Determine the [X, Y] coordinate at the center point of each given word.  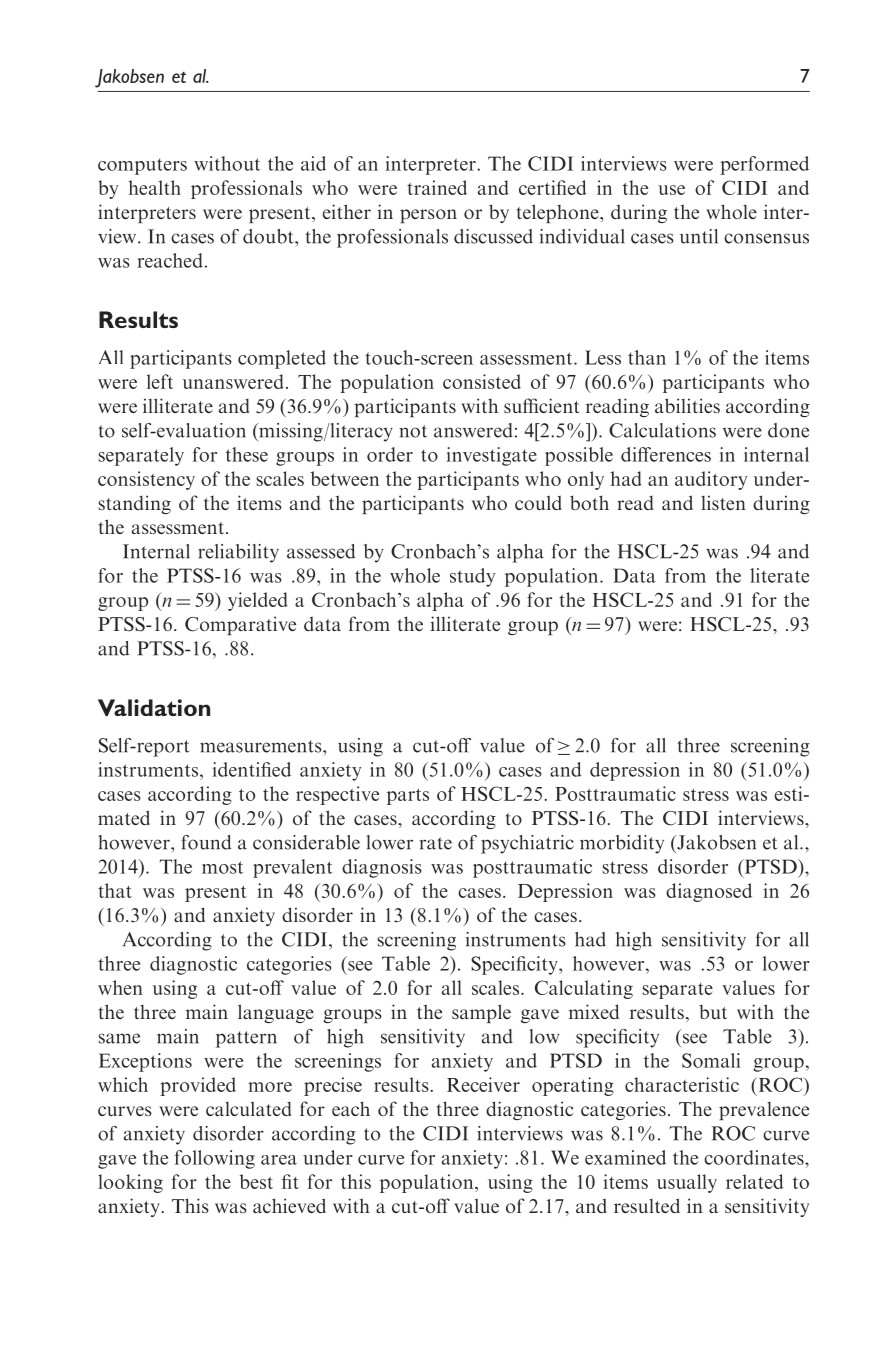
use [671, 190]
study [472, 577]
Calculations [662, 430]
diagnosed [709, 892]
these [247, 454]
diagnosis [382, 868]
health [155, 187]
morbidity [622, 844]
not [413, 431]
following [215, 1159]
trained [437, 187]
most [222, 867]
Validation [154, 707]
